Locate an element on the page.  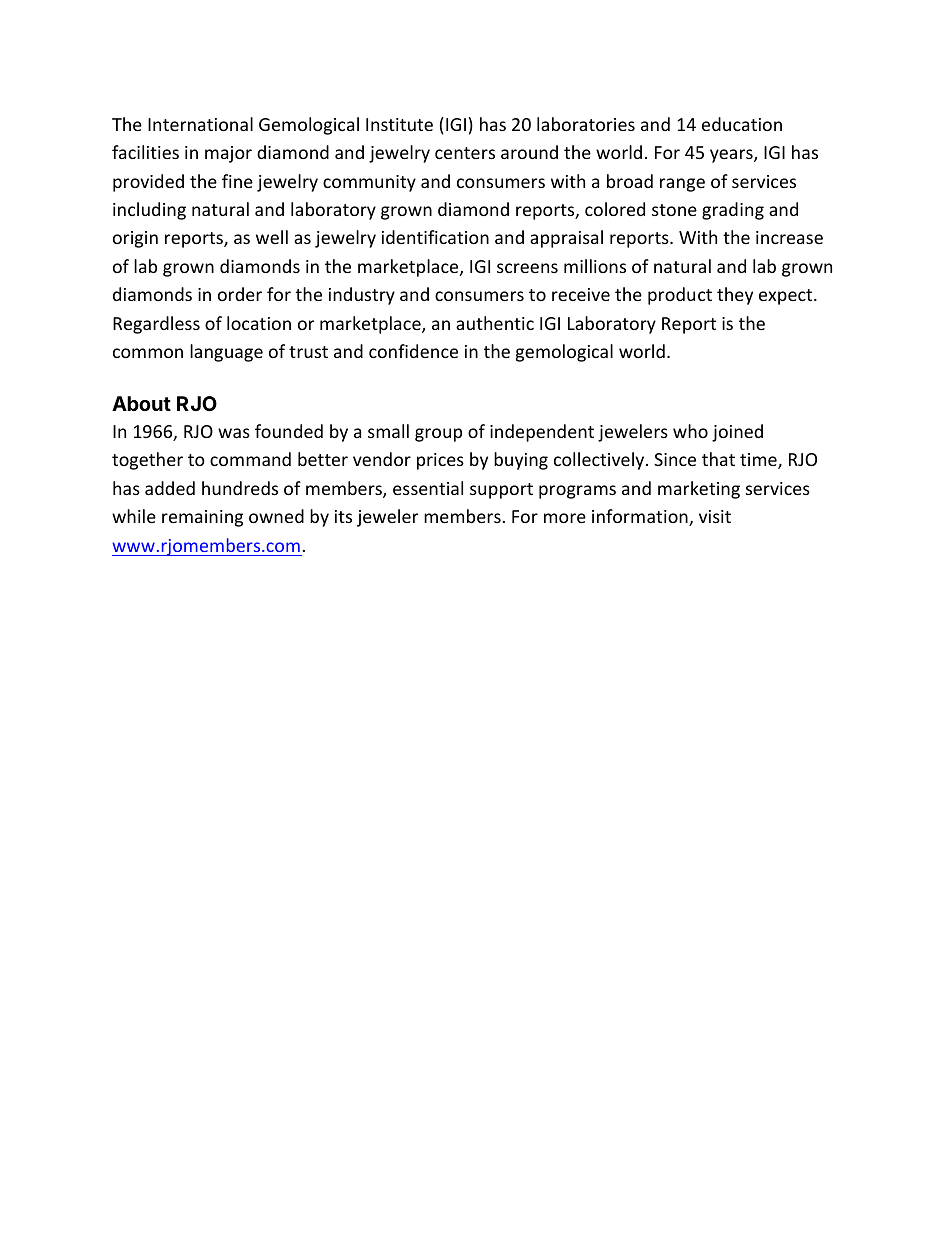
International is located at coordinates (200, 124).
